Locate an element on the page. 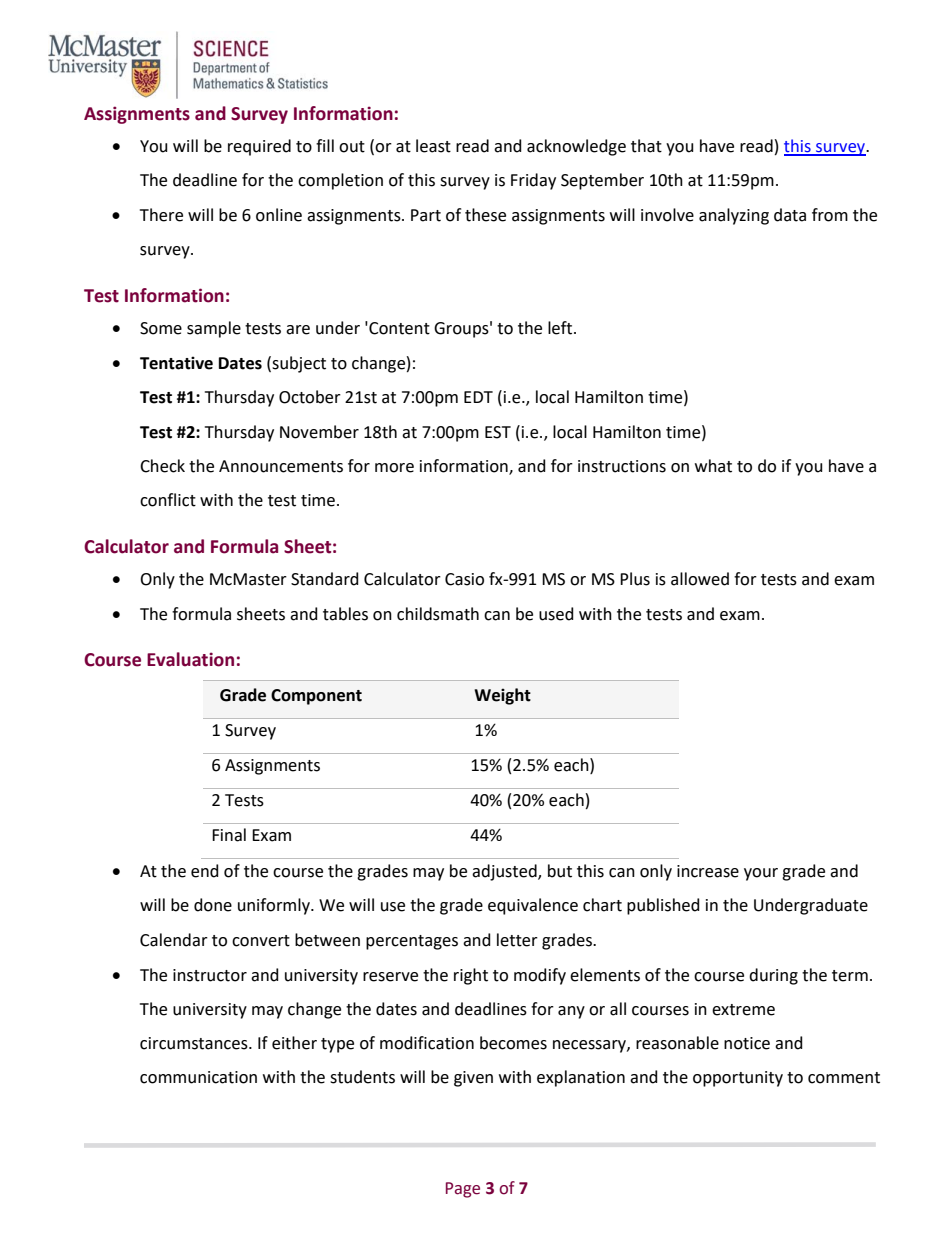 The width and height of the page is (952, 1233). required is located at coordinates (259, 147).
